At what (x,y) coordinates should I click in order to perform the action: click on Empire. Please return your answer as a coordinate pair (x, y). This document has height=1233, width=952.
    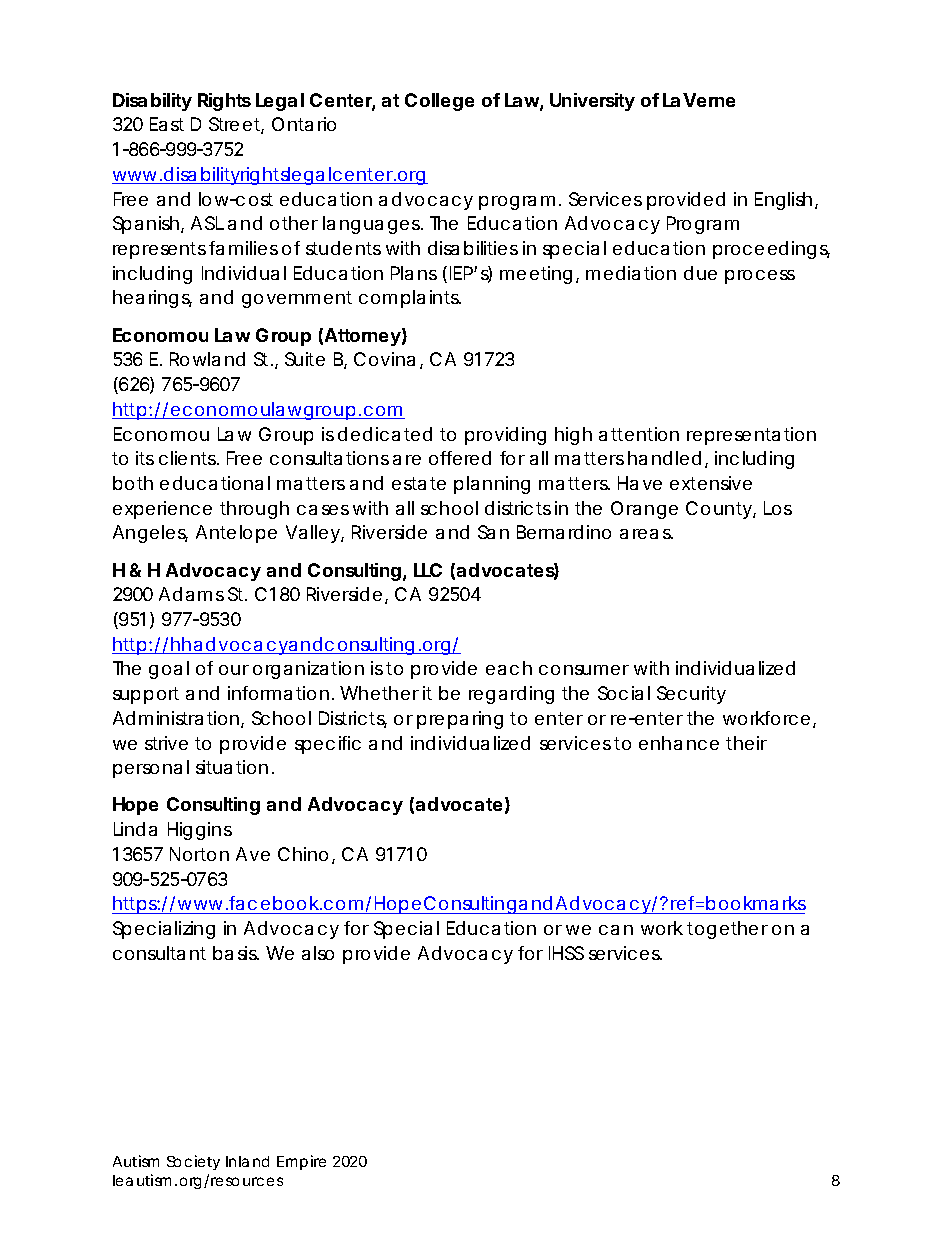
    Looking at the image, I should click on (301, 1162).
